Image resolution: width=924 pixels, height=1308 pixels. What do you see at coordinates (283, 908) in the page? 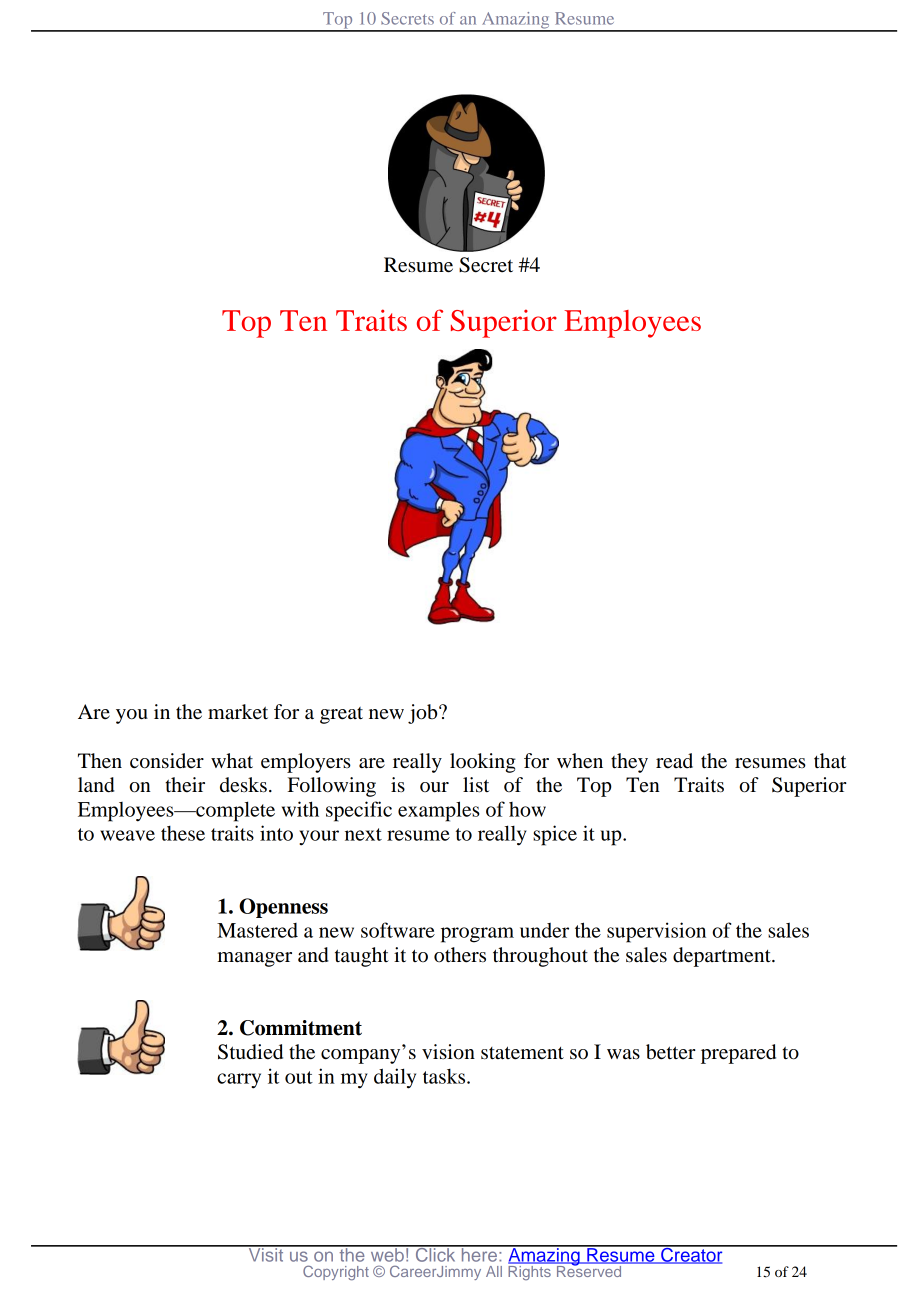
I see `Openness` at bounding box center [283, 908].
